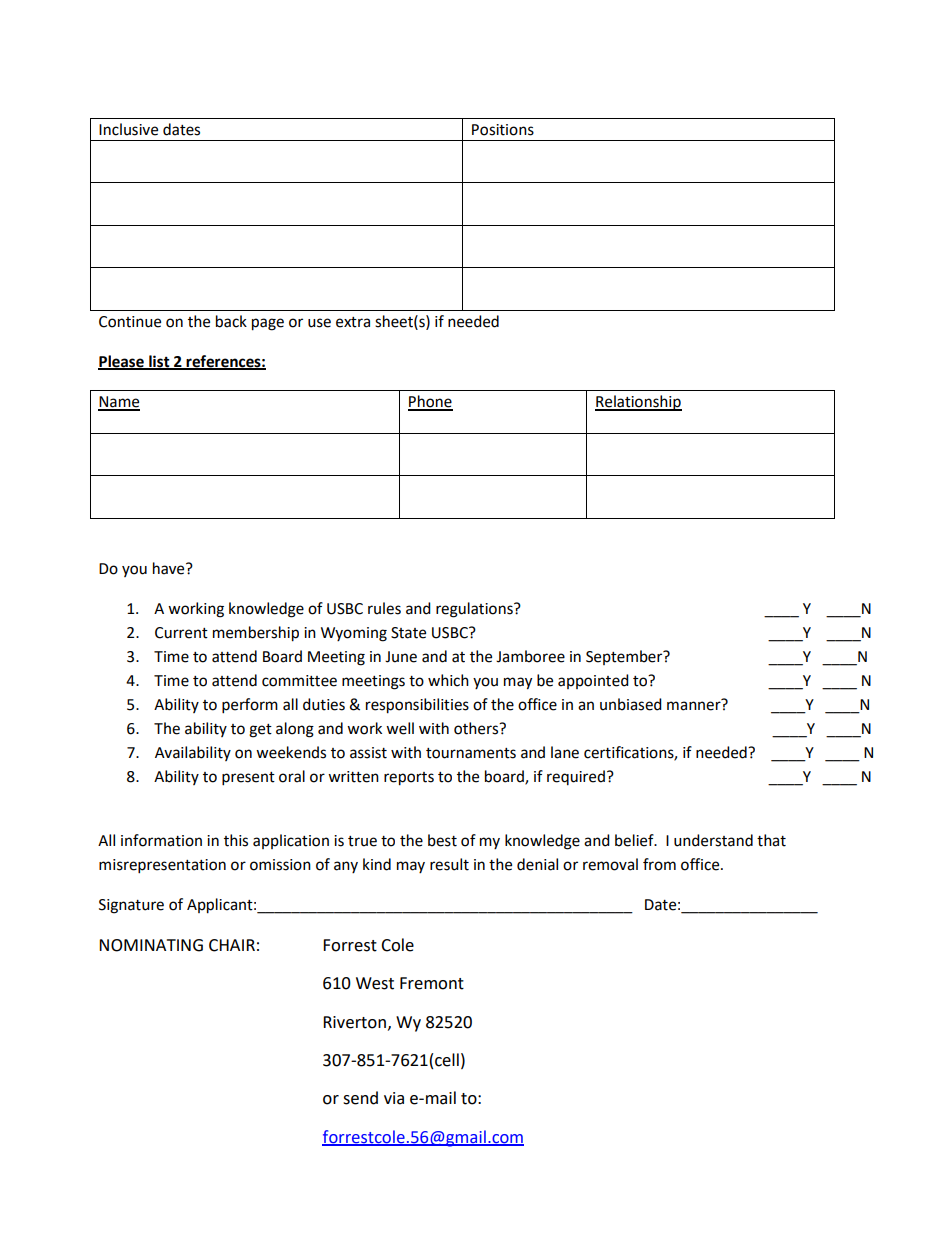  I want to click on from, so click(659, 864).
